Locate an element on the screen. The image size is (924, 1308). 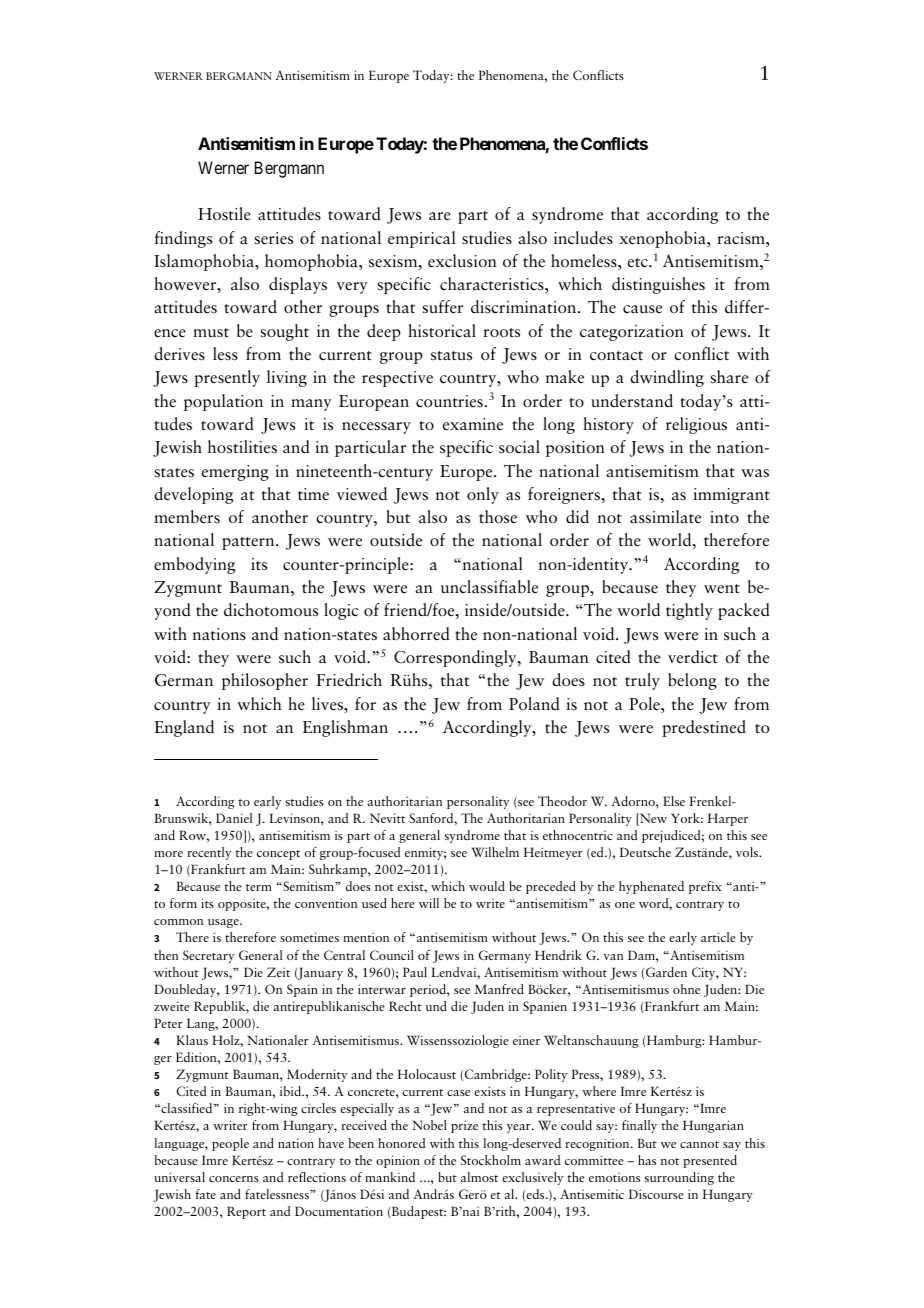
would is located at coordinates (487, 886).
